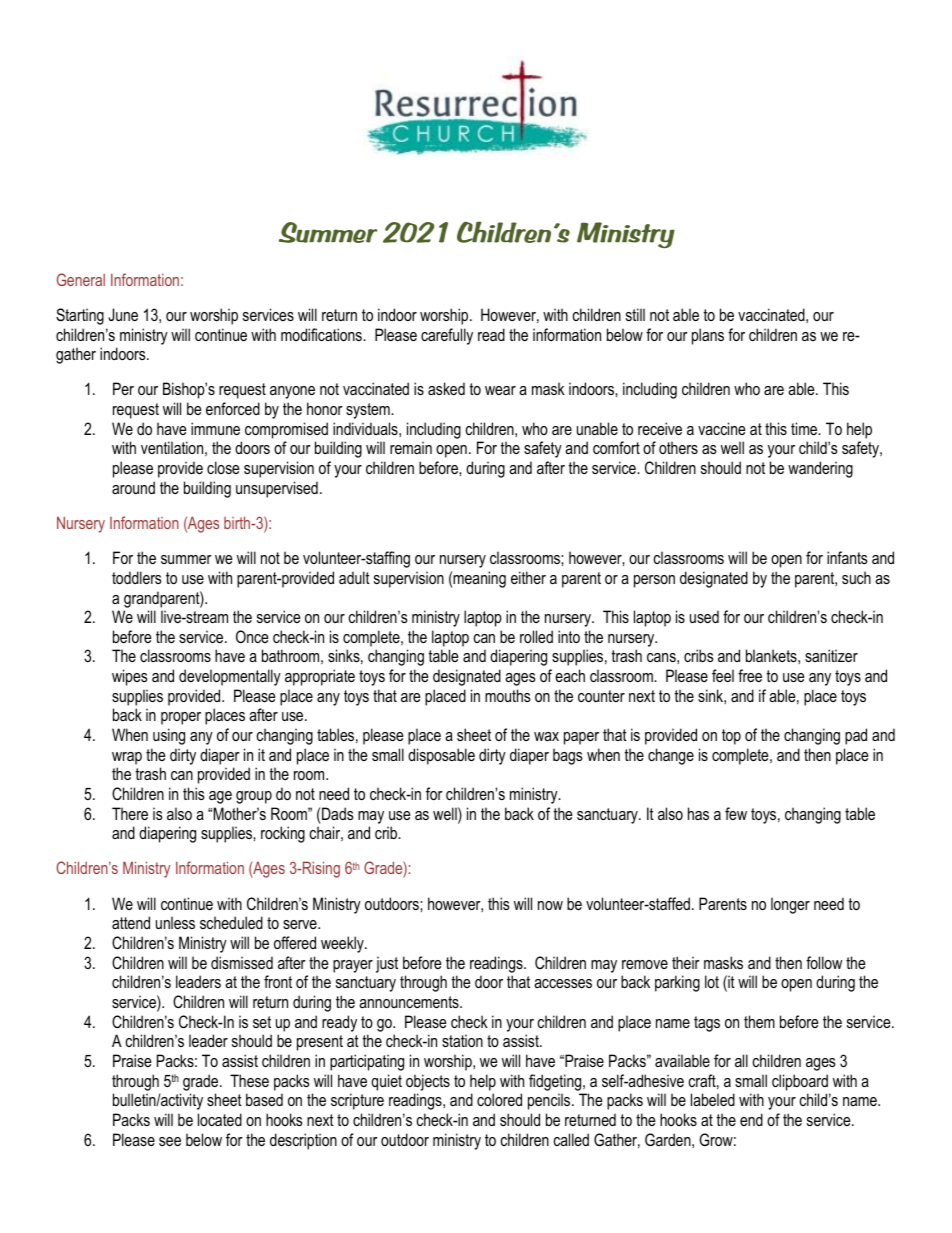 The width and height of the document is (952, 1233). Describe the element at coordinates (708, 336) in the document. I see `plans` at that location.
